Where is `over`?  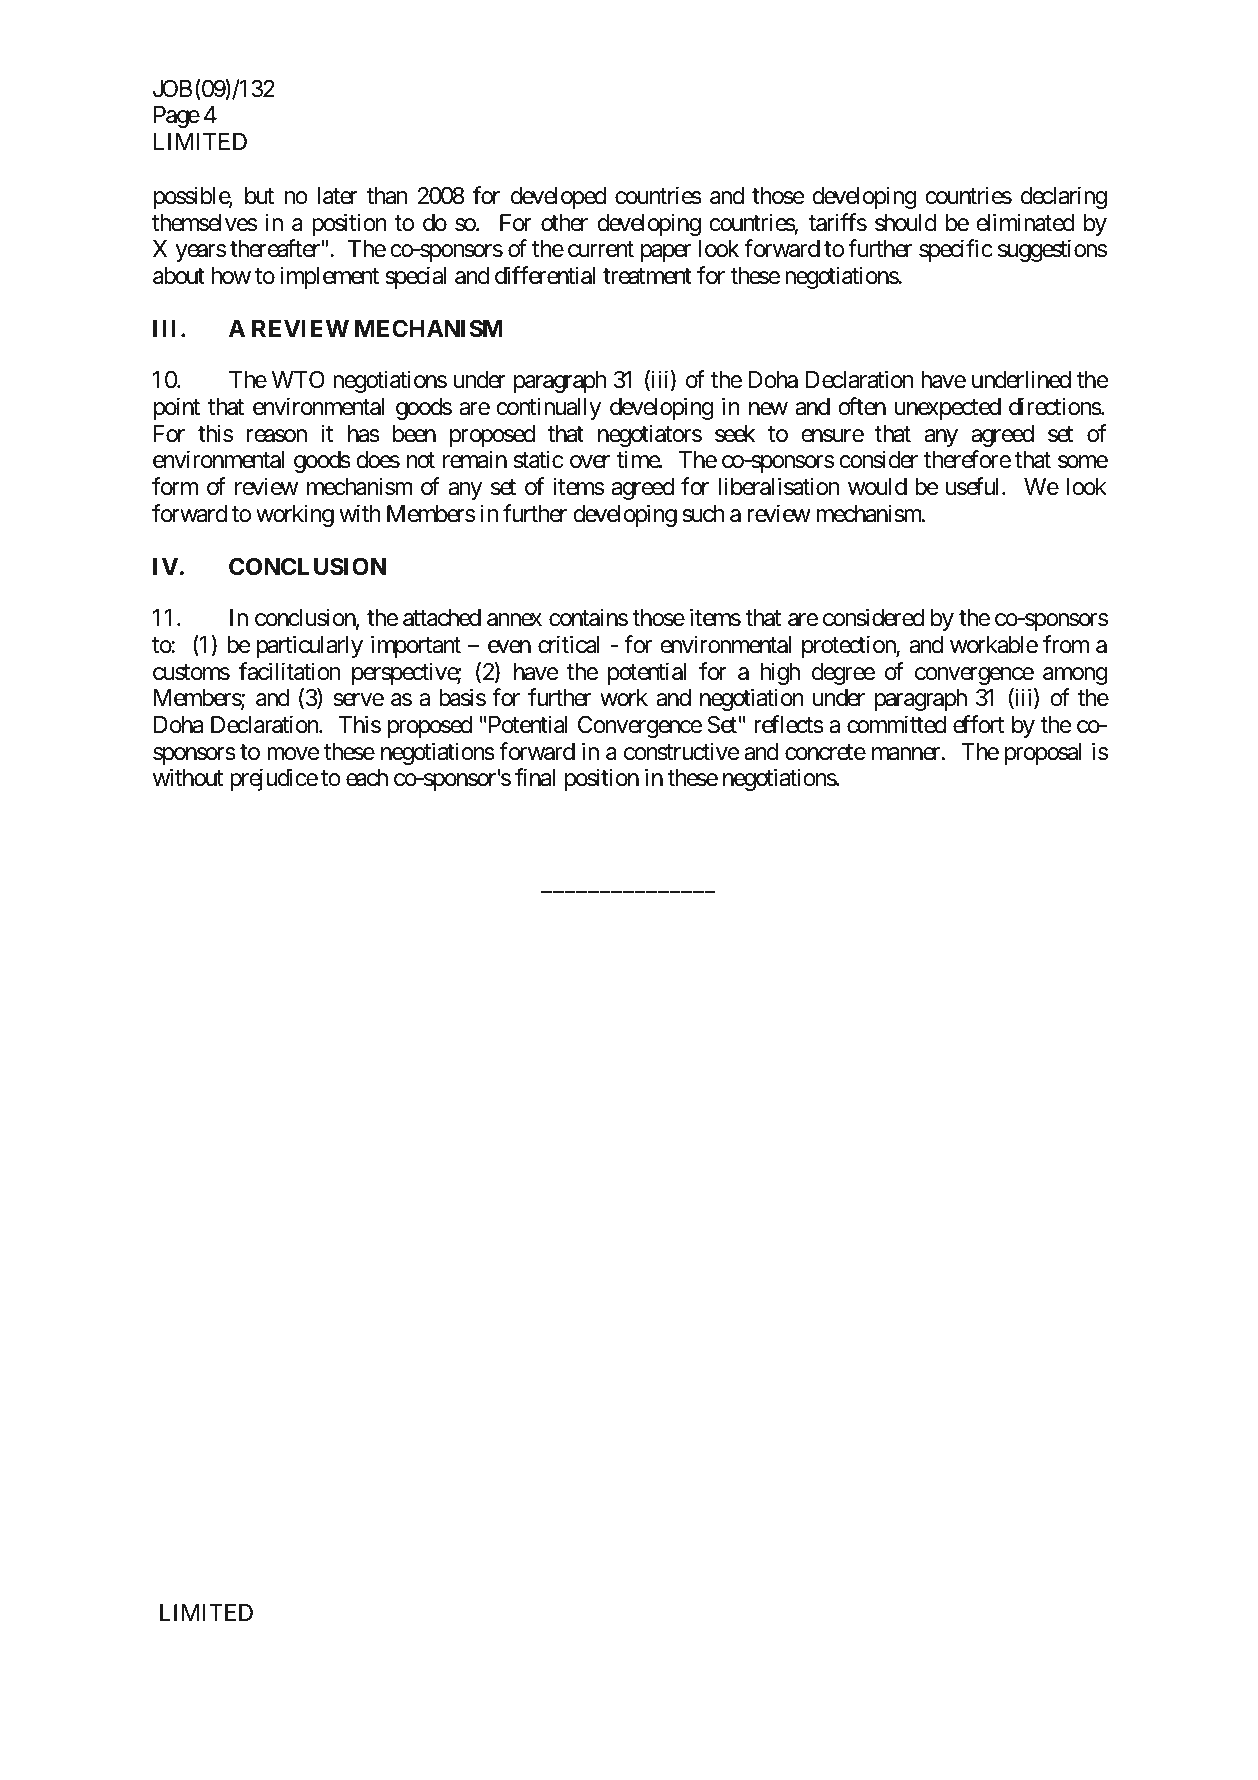
over is located at coordinates (590, 462).
